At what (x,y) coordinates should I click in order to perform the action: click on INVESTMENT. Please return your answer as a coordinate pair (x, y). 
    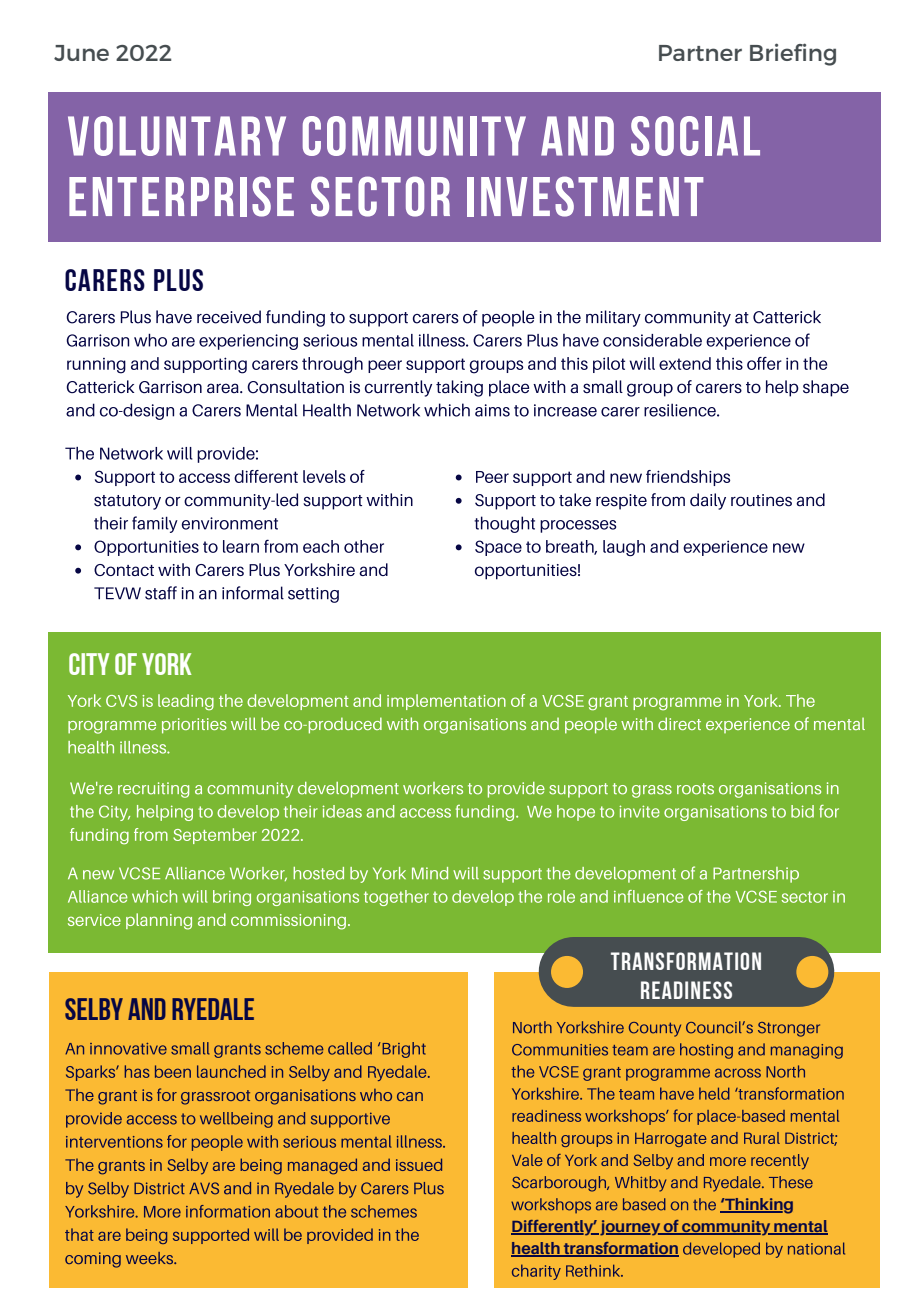
    Looking at the image, I should click on (585, 196).
